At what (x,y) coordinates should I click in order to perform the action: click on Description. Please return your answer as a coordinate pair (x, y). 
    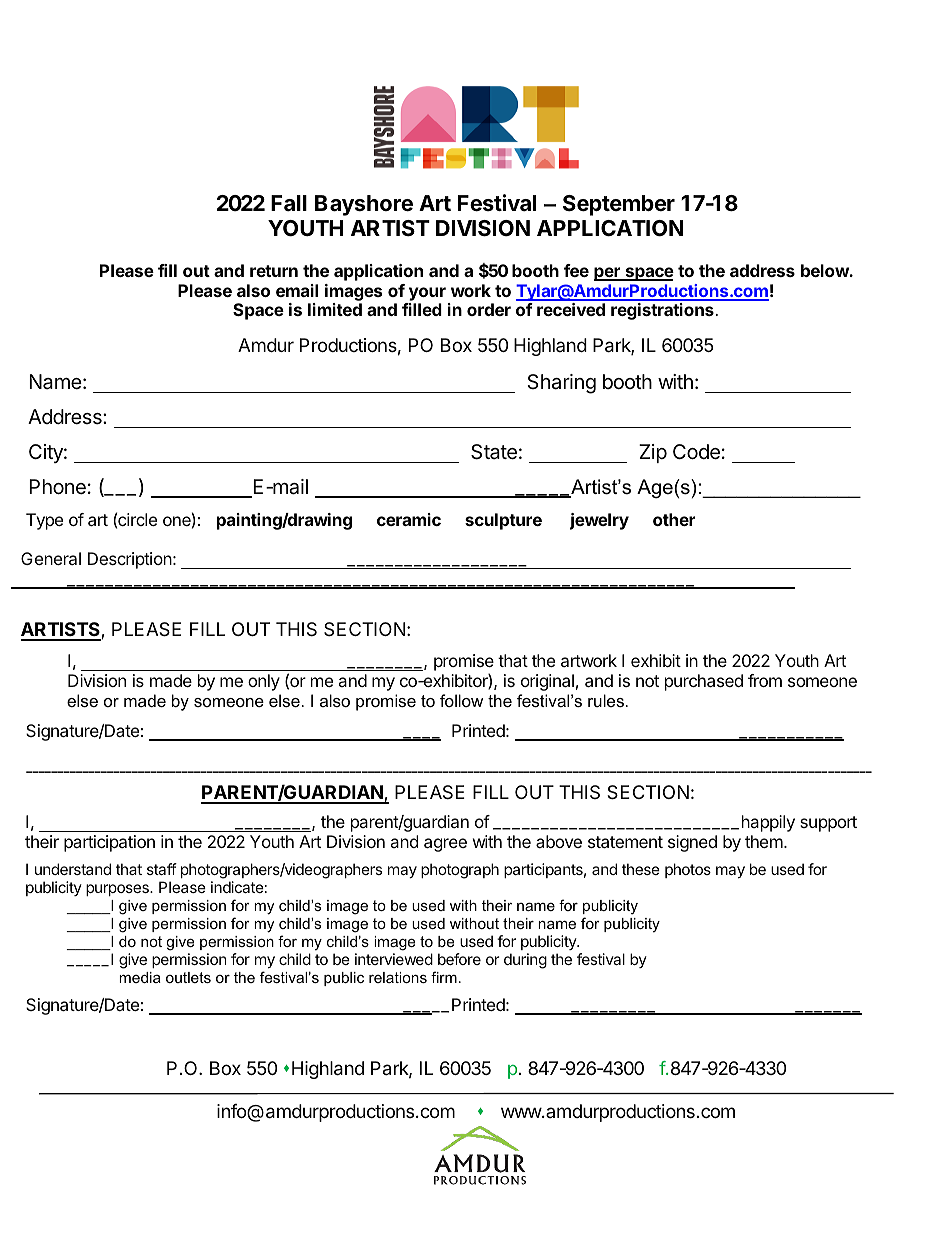
    Looking at the image, I should click on (130, 560).
